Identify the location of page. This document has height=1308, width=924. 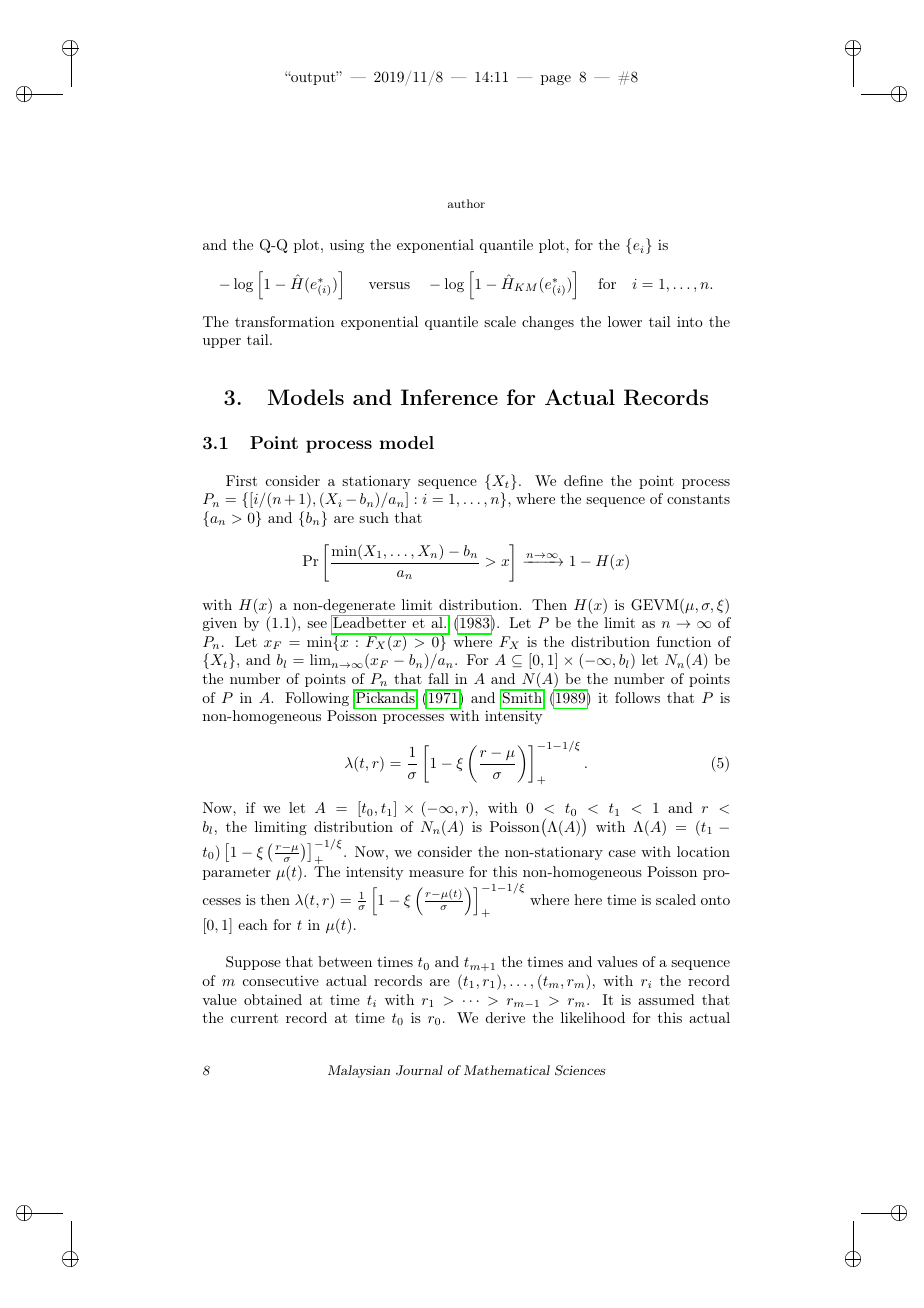
(556, 80).
